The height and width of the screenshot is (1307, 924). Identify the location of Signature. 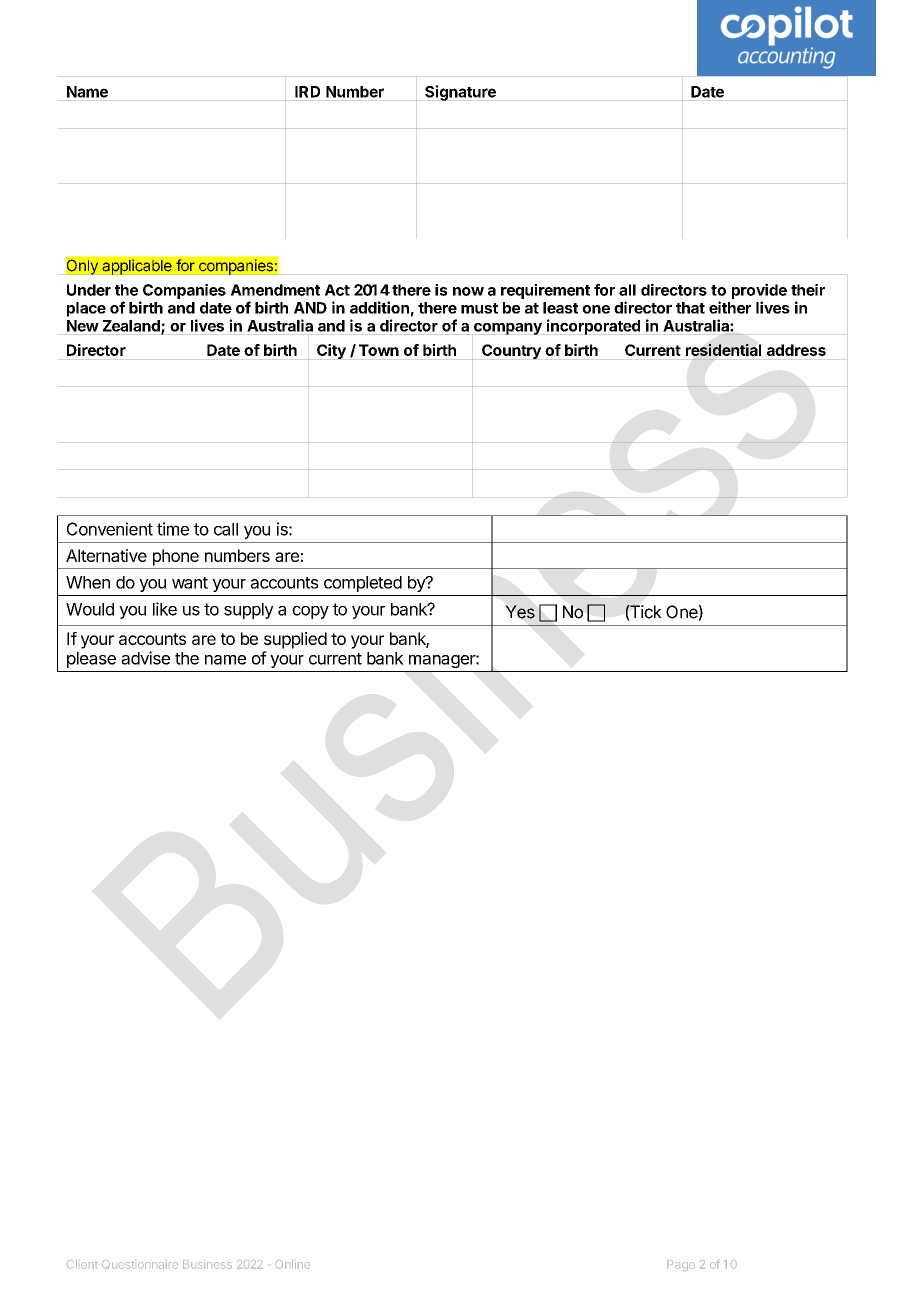
(460, 93).
